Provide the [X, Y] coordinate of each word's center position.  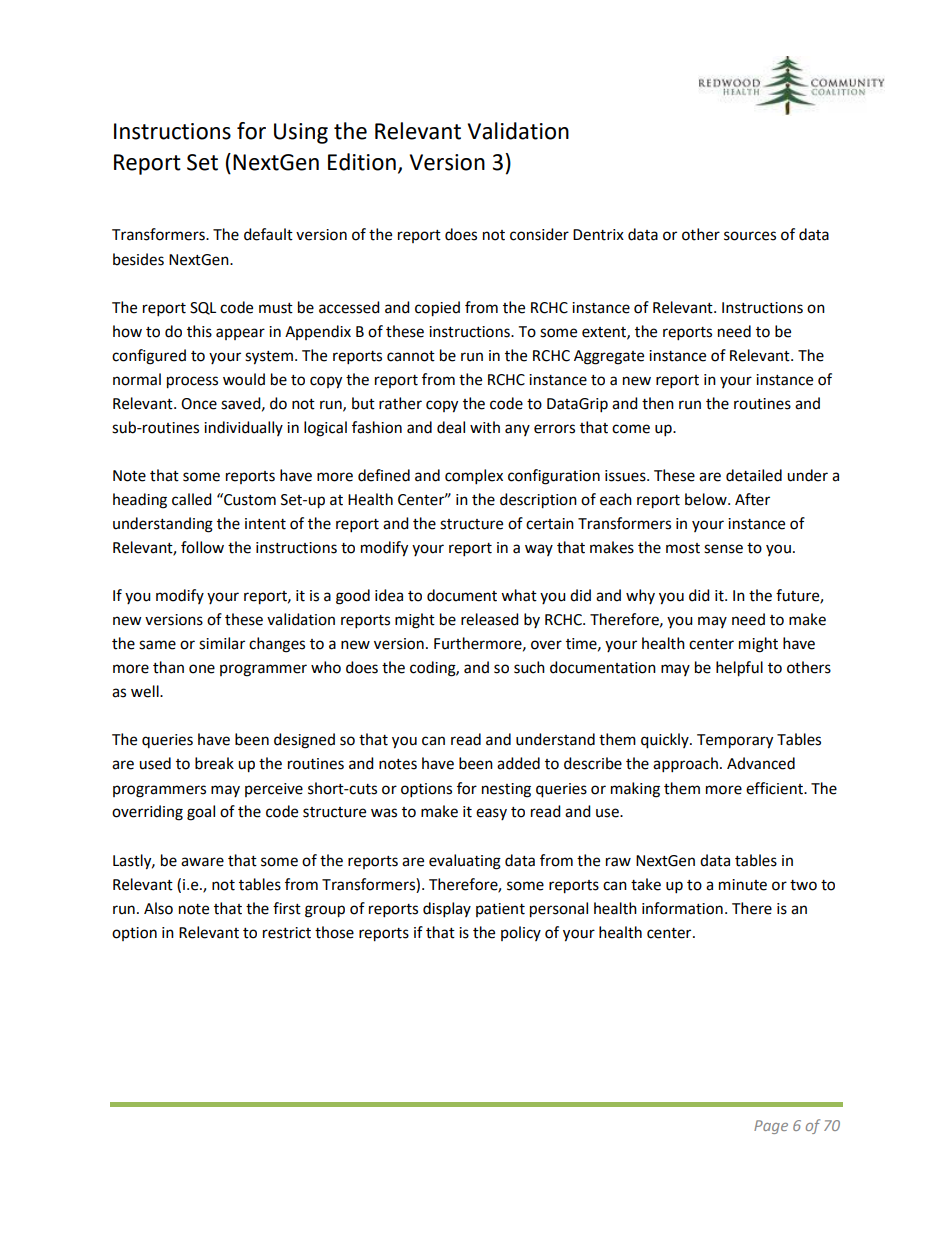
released [490, 619]
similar [222, 643]
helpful [739, 669]
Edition [362, 162]
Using [301, 133]
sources [750, 236]
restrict [287, 933]
